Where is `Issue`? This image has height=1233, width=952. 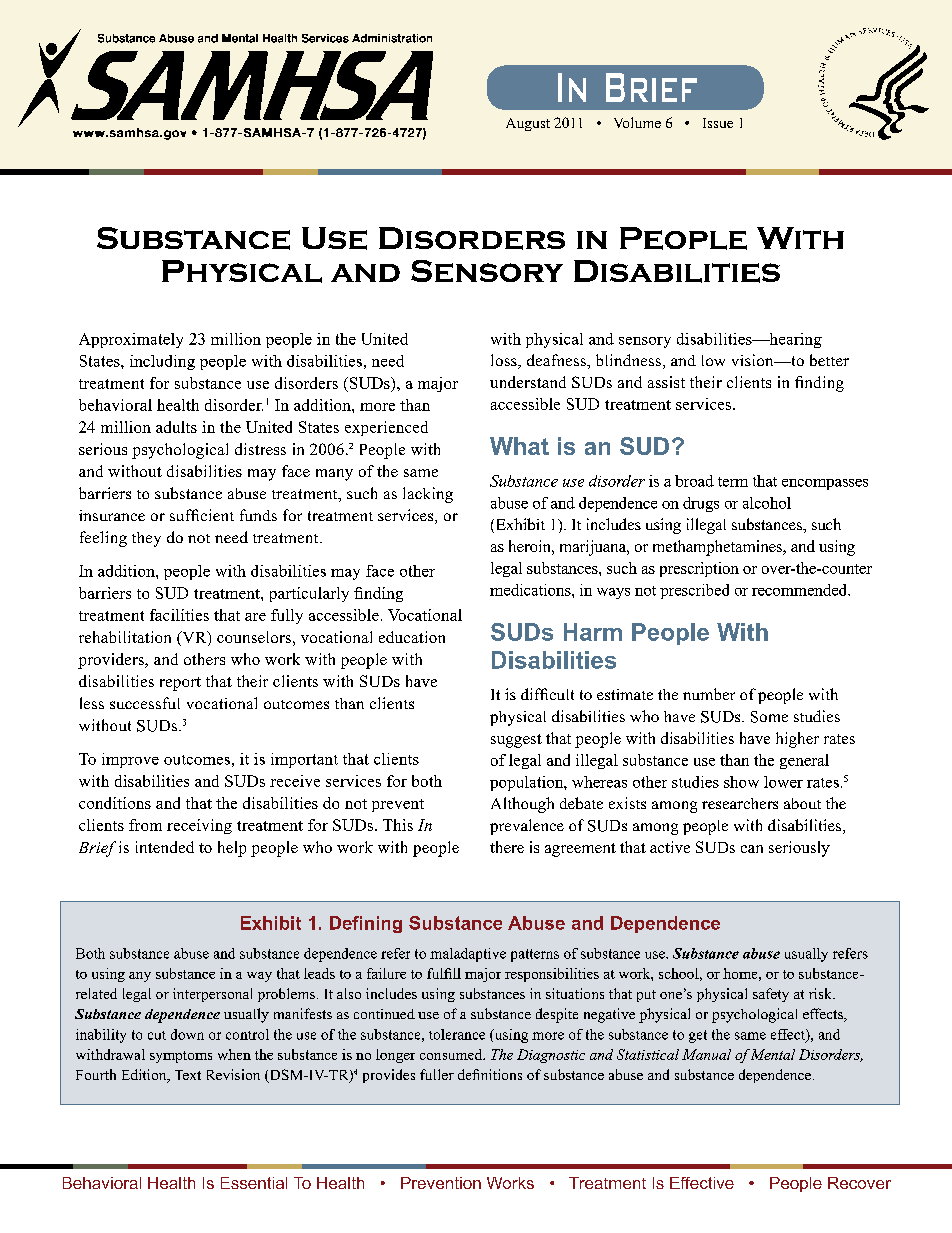
Issue is located at coordinates (718, 123).
